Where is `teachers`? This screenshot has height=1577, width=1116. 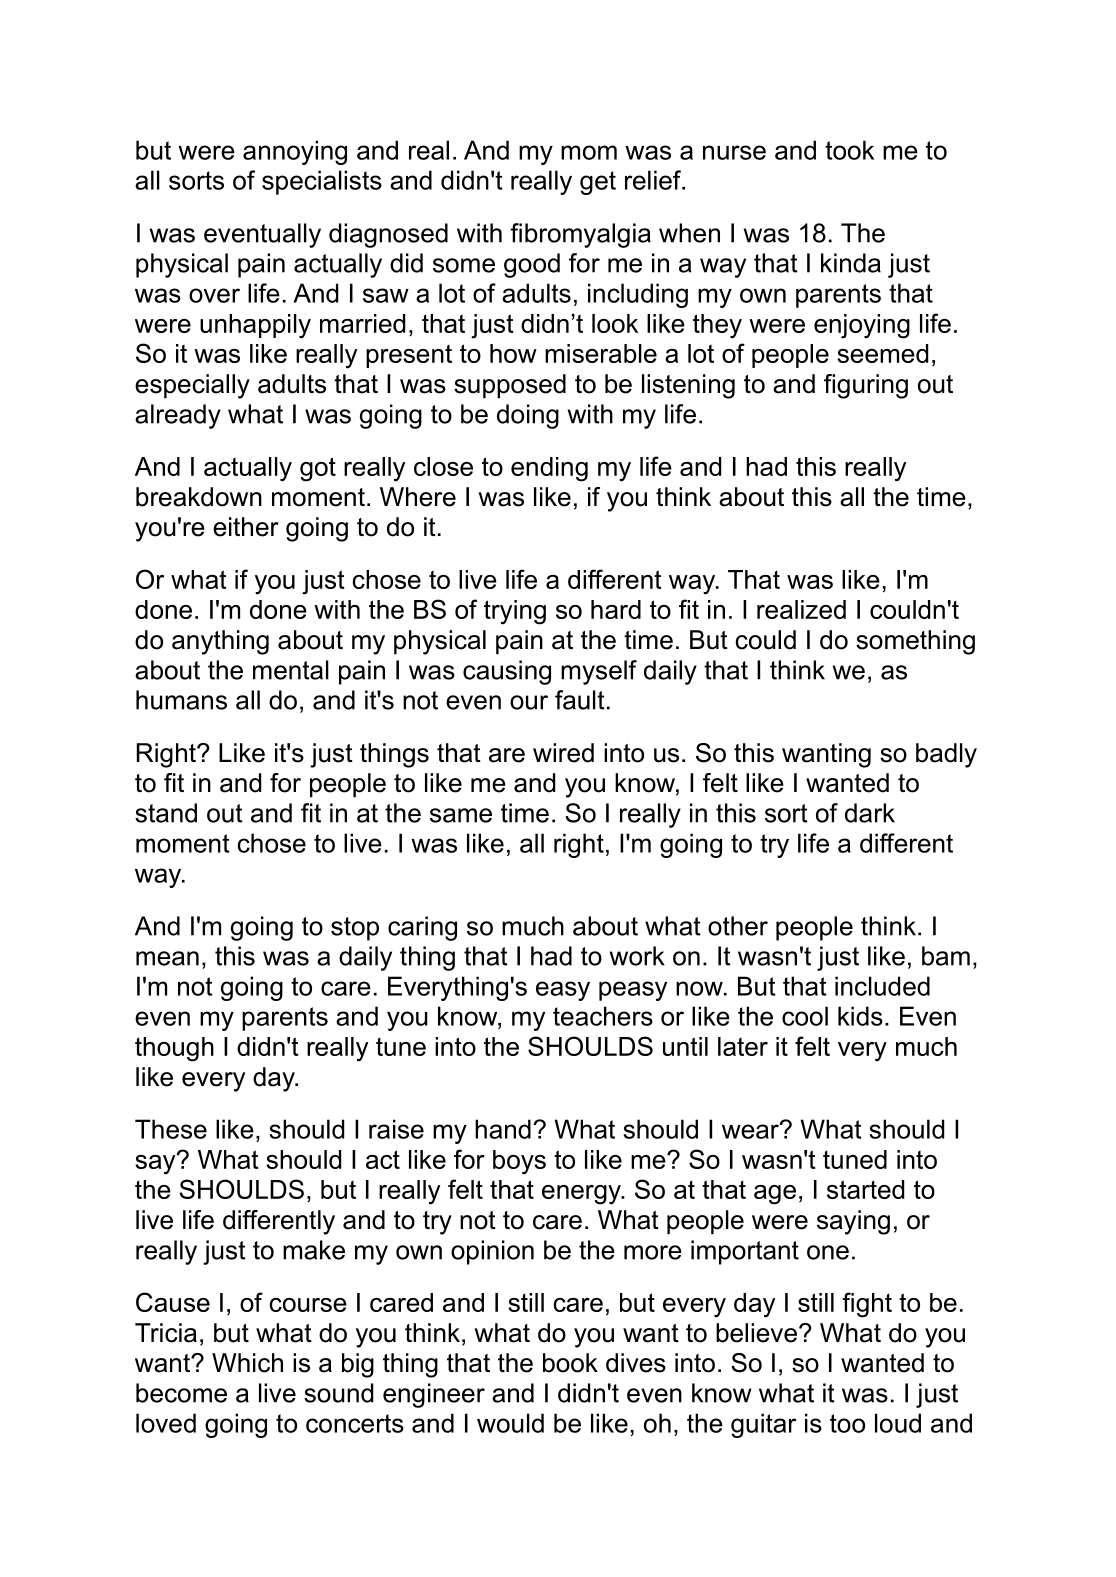 teachers is located at coordinates (603, 1016).
